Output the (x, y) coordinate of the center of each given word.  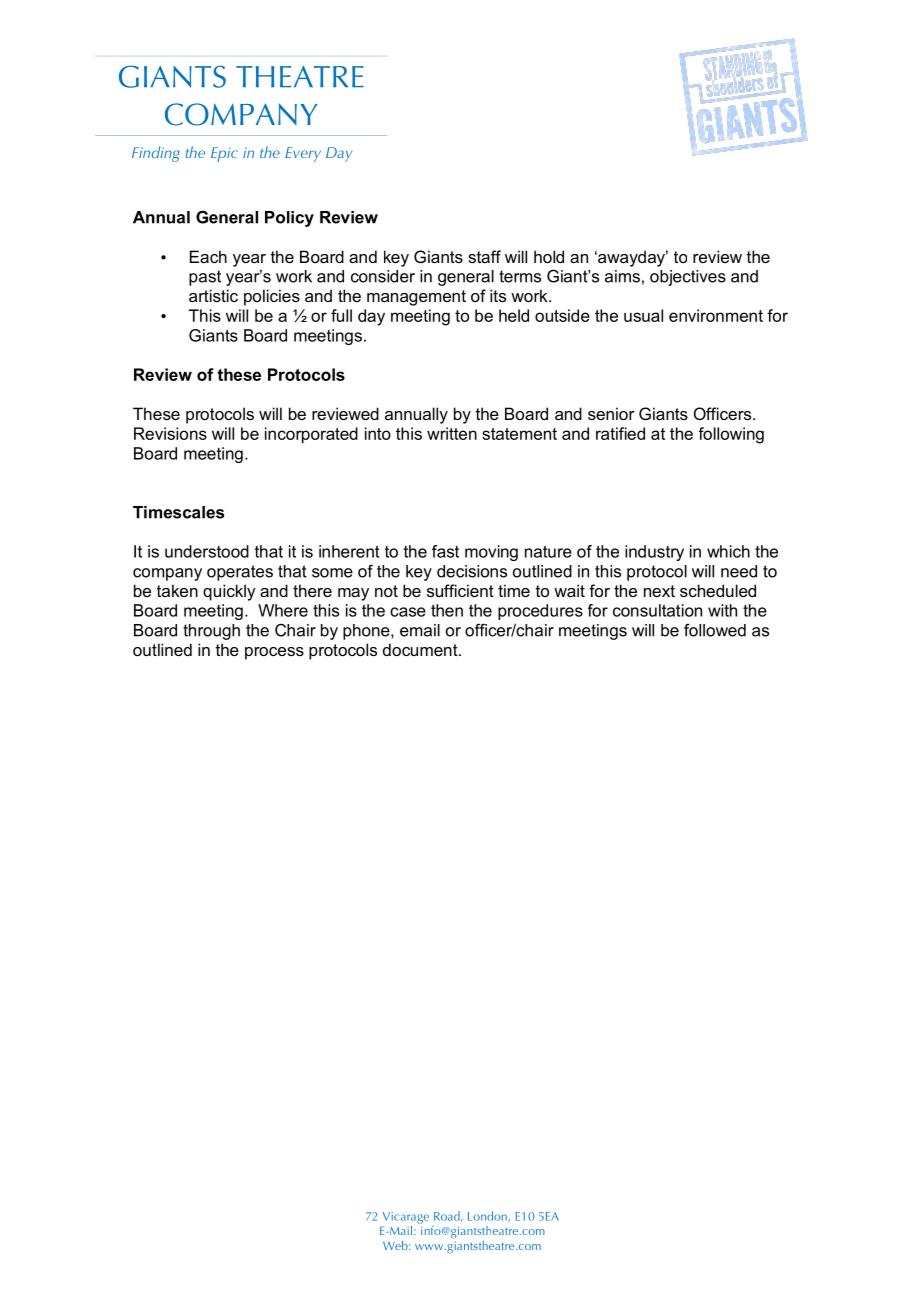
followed (715, 630)
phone (367, 632)
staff (484, 256)
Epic (224, 154)
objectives (688, 278)
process (274, 653)
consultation (657, 610)
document (421, 649)
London (488, 1216)
